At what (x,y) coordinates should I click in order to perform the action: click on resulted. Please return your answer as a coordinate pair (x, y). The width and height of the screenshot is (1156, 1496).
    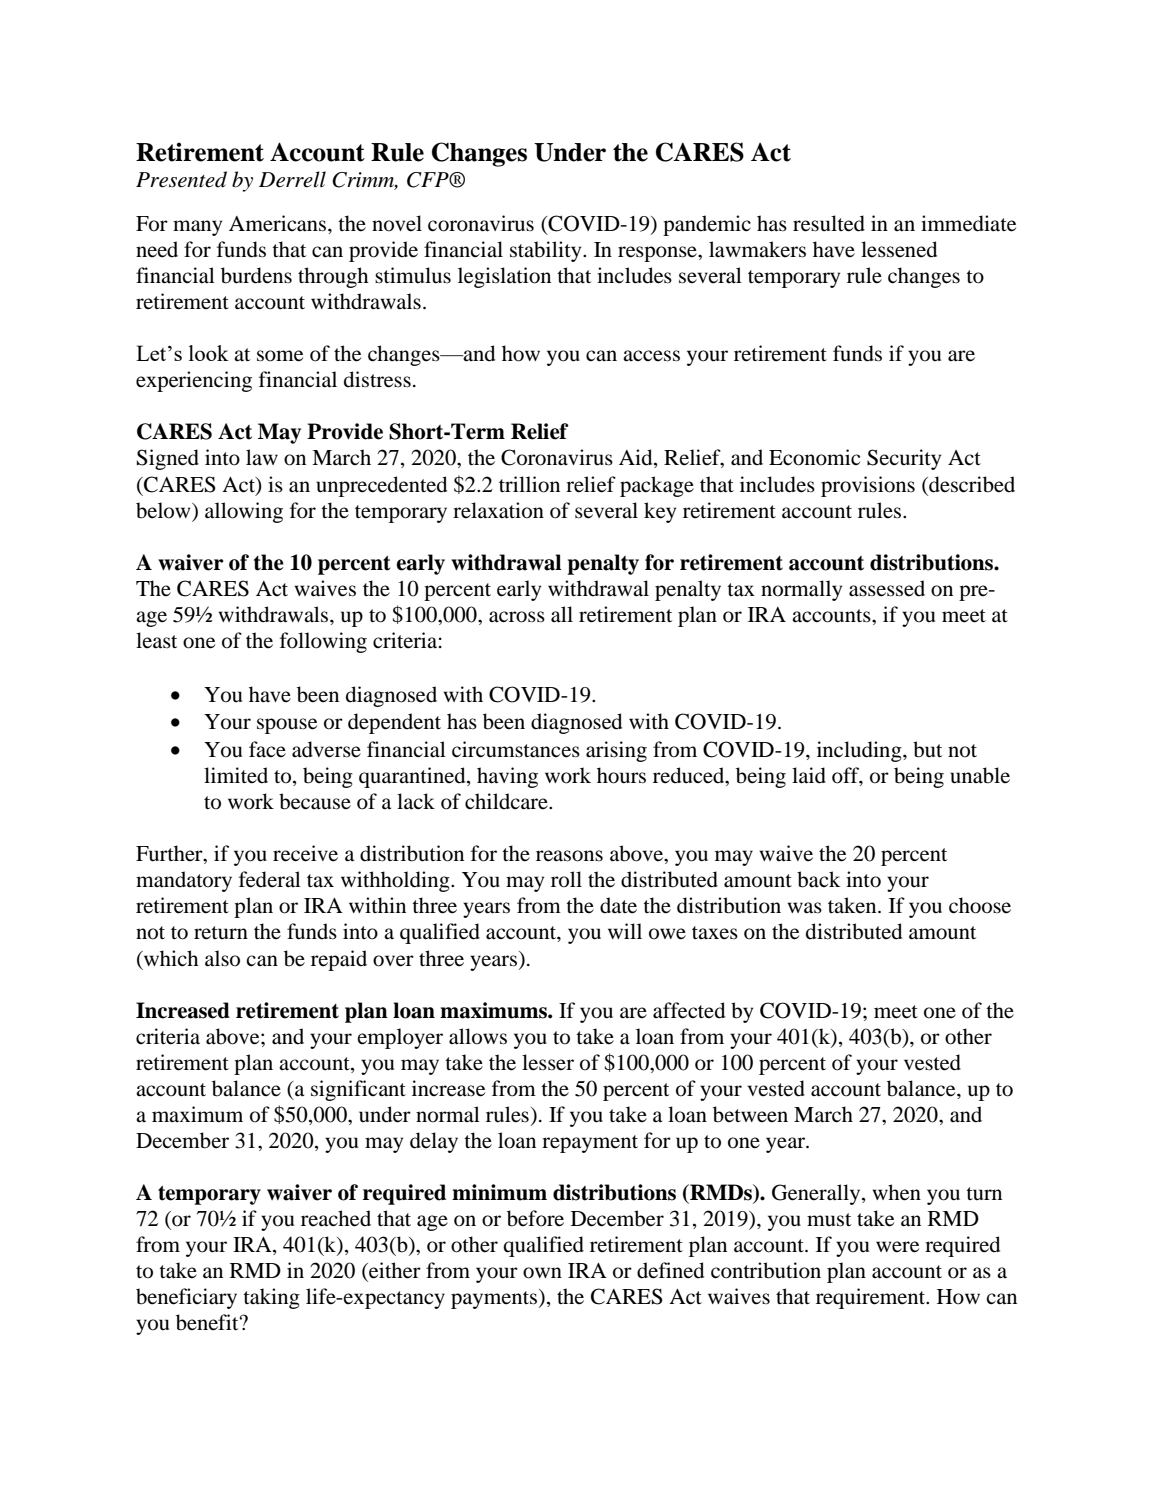
    Looking at the image, I should click on (829, 223).
